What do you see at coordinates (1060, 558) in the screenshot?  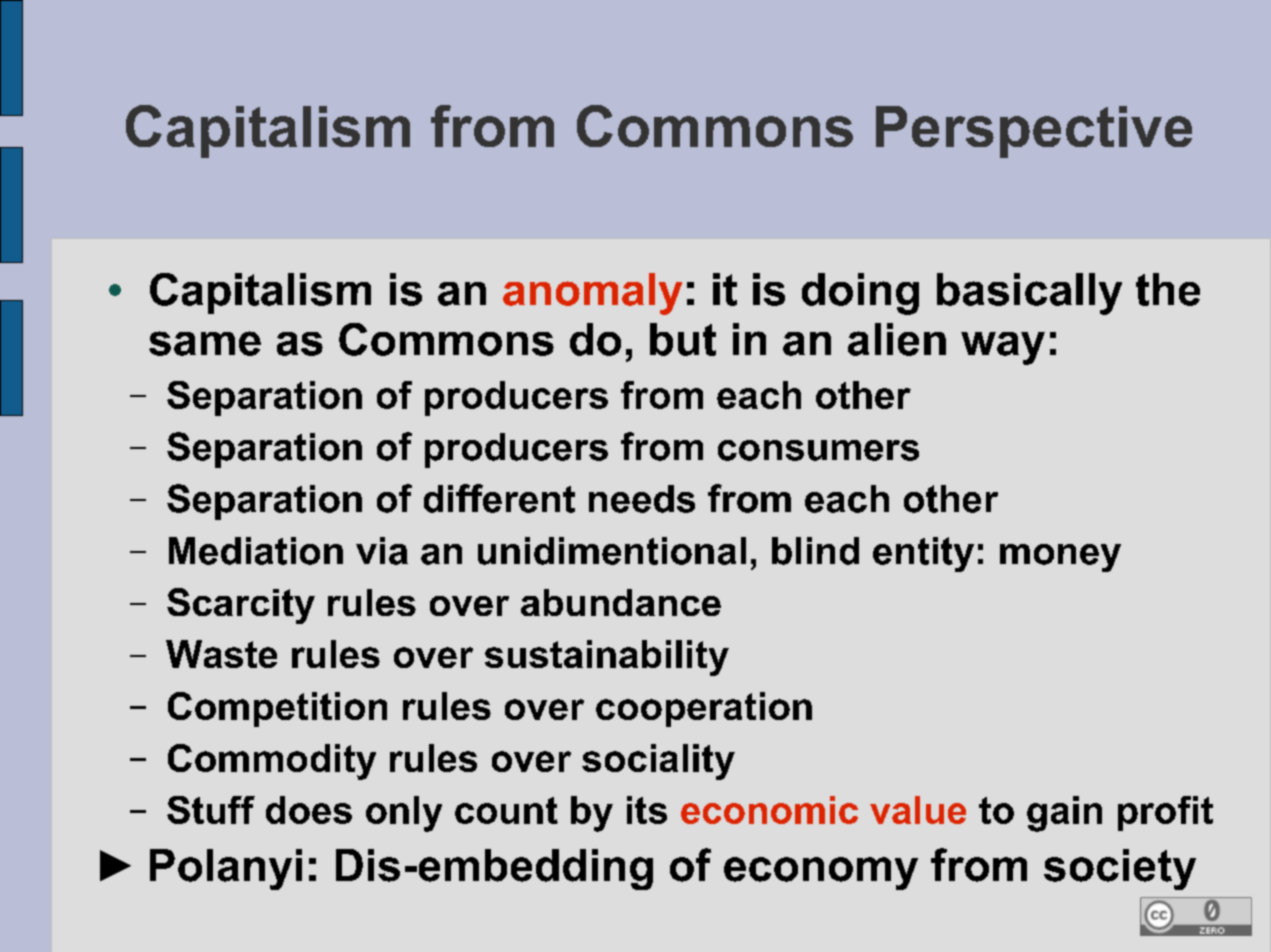 I see `money` at bounding box center [1060, 558].
